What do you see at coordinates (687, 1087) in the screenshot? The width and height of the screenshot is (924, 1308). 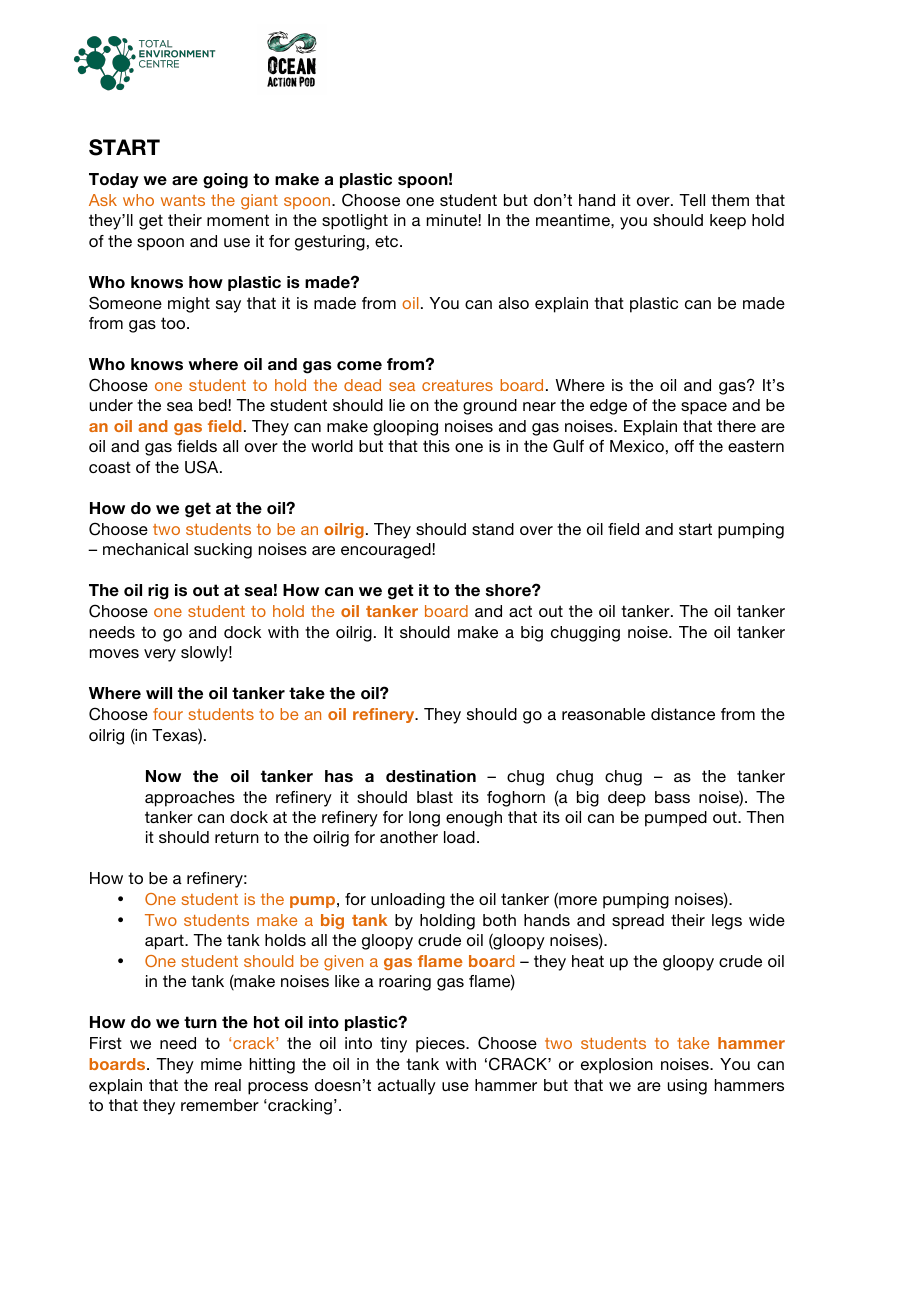 I see `using` at bounding box center [687, 1087].
